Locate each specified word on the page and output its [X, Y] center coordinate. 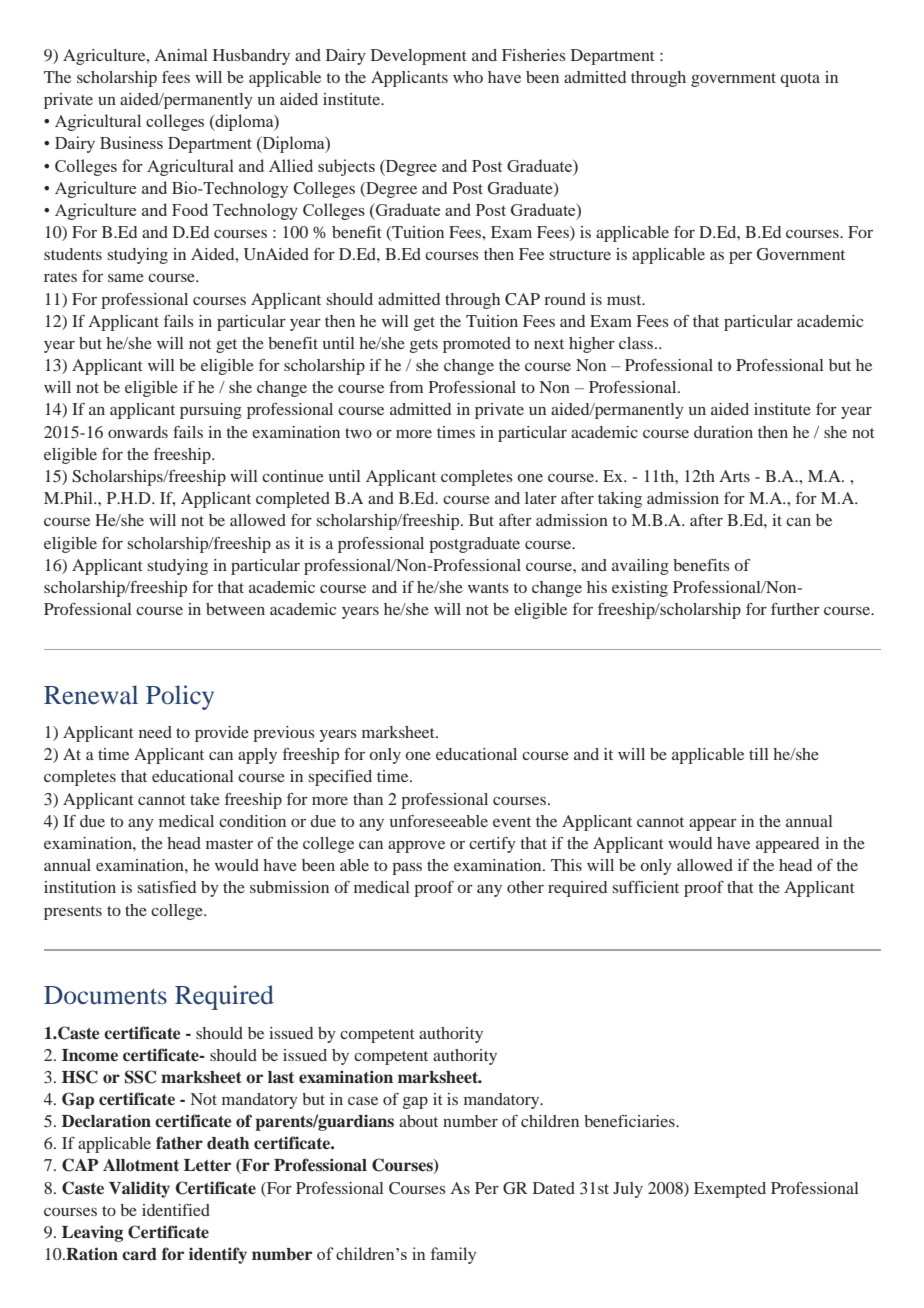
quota [800, 80]
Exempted [730, 1190]
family [453, 1255]
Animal [181, 55]
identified [176, 1210]
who [468, 77]
